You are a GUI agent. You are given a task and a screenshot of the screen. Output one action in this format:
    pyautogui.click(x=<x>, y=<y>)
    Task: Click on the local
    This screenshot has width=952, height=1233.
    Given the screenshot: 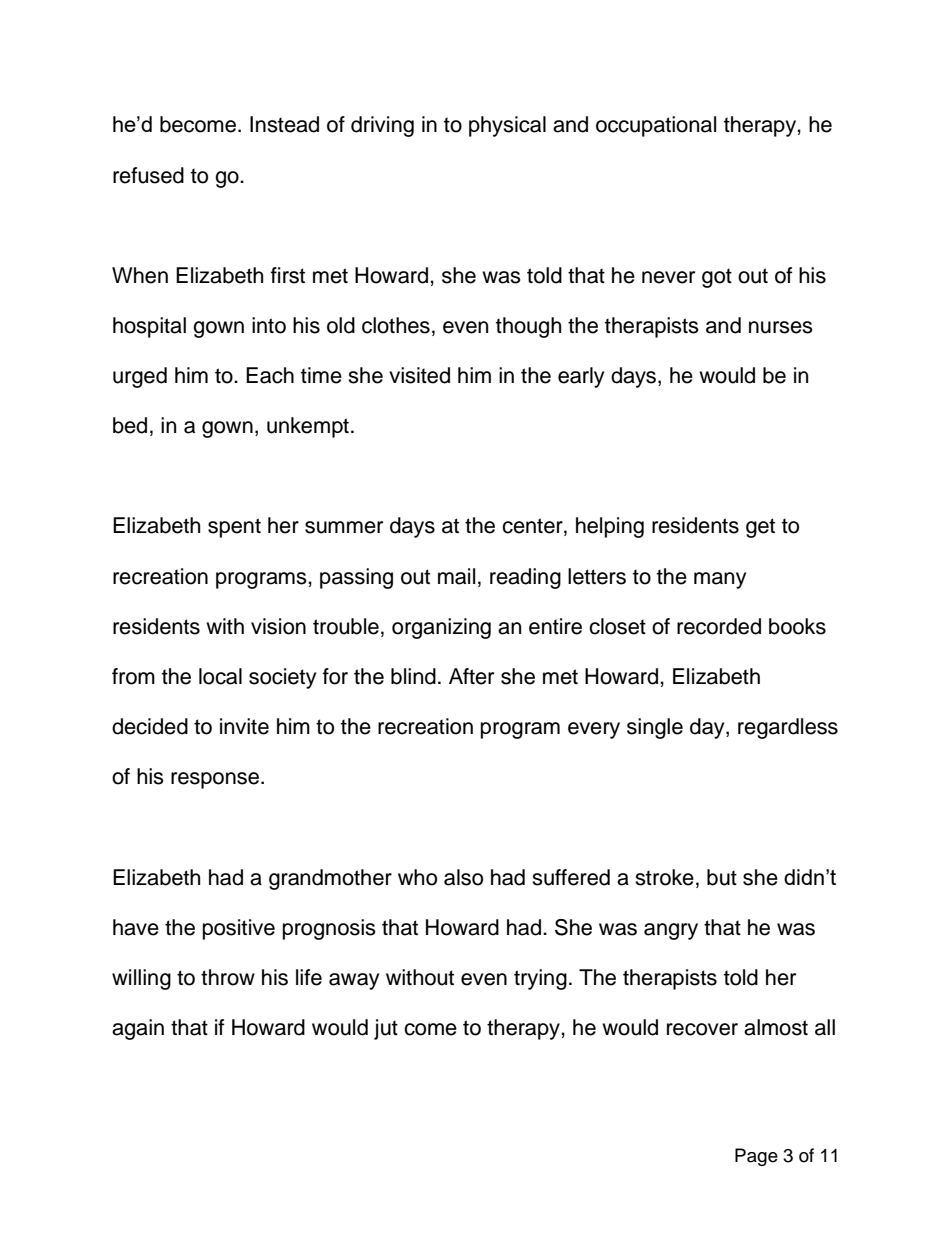 What is the action you would take?
    pyautogui.click(x=220, y=676)
